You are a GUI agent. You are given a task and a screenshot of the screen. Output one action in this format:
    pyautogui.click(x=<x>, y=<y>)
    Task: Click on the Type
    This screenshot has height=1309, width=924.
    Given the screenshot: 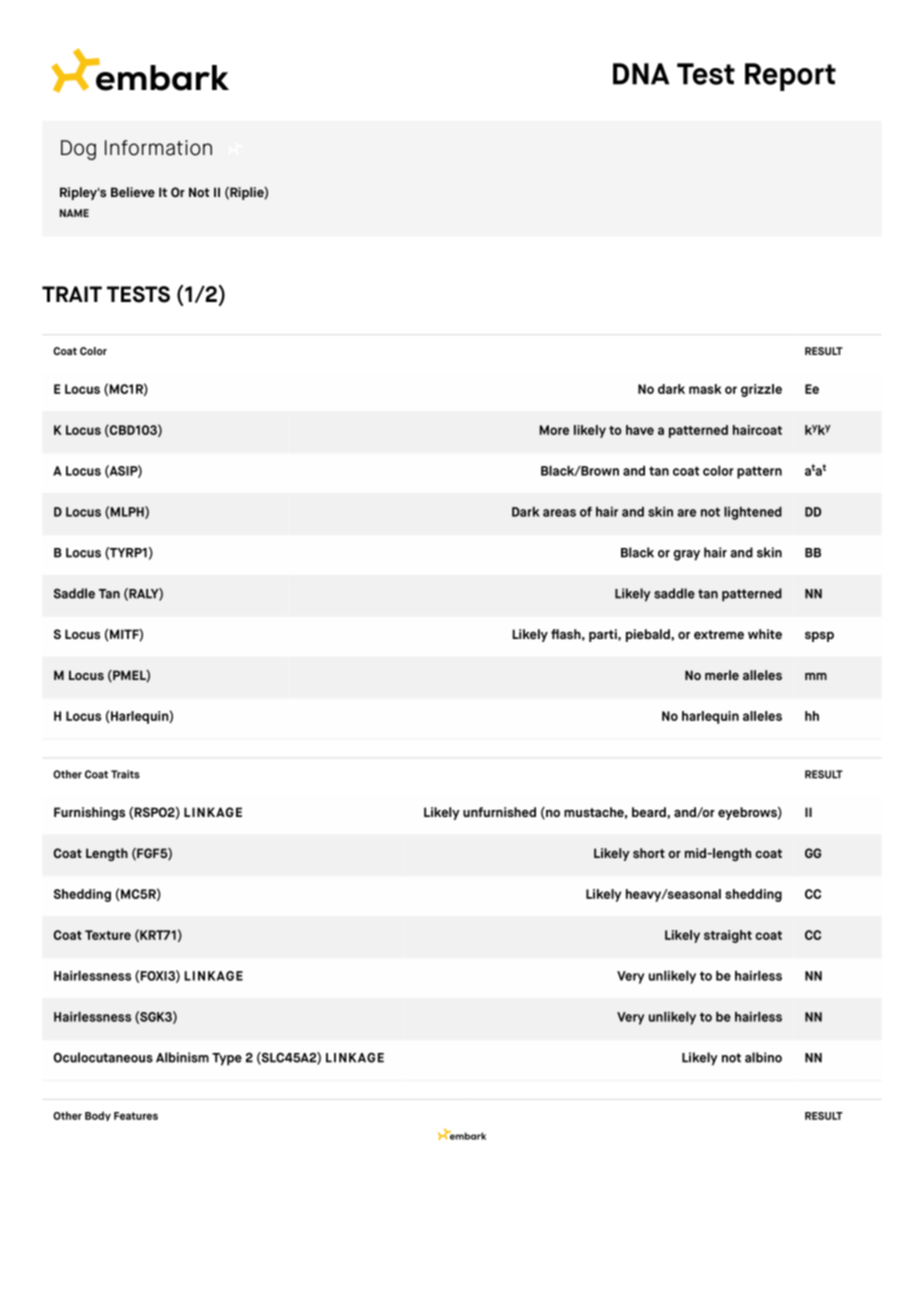 What is the action you would take?
    pyautogui.click(x=227, y=1059)
